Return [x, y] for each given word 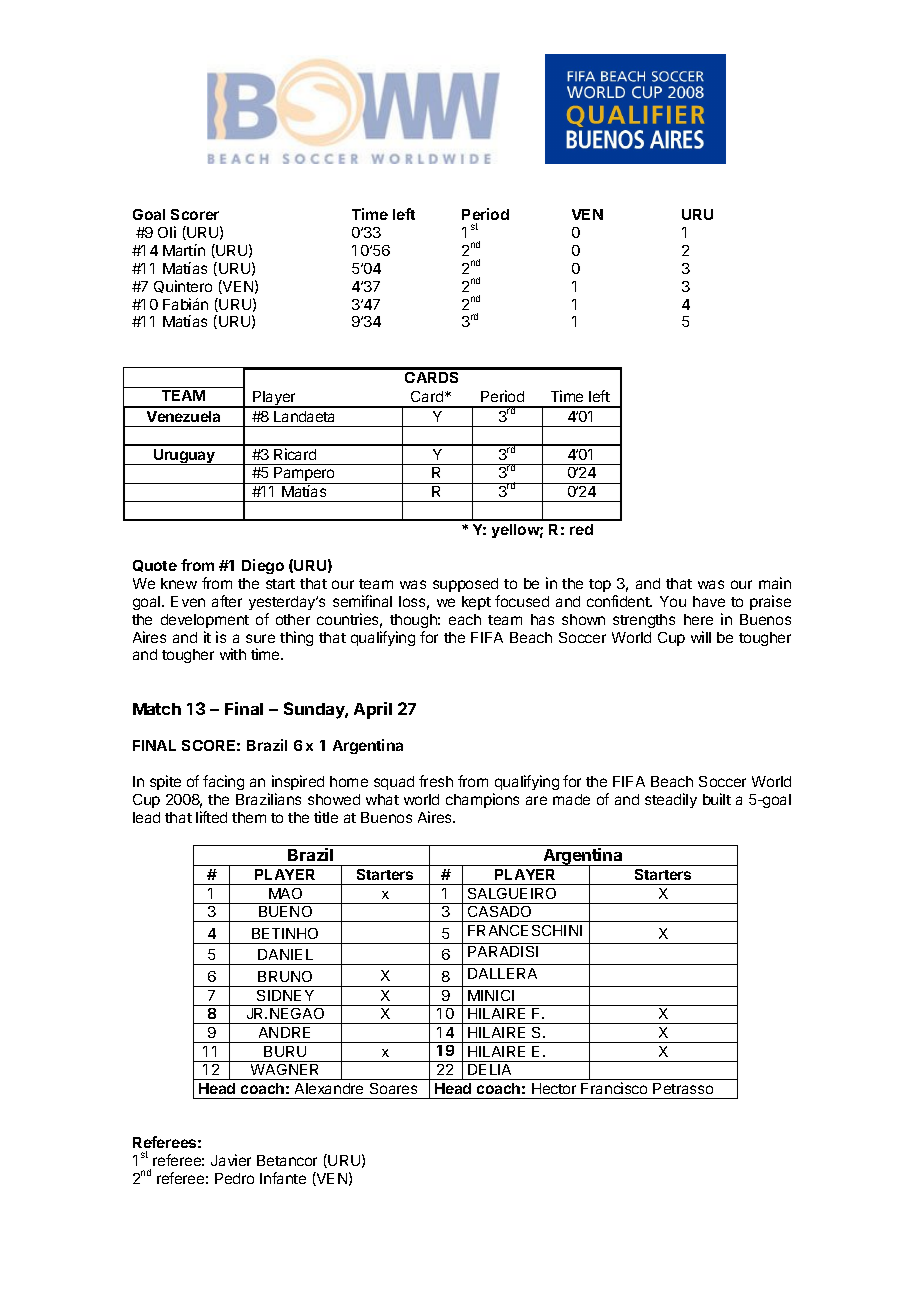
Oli [167, 232]
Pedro [234, 1178]
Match [157, 709]
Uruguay [184, 457]
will [701, 637]
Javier [231, 1160]
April [373, 710]
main [775, 583]
